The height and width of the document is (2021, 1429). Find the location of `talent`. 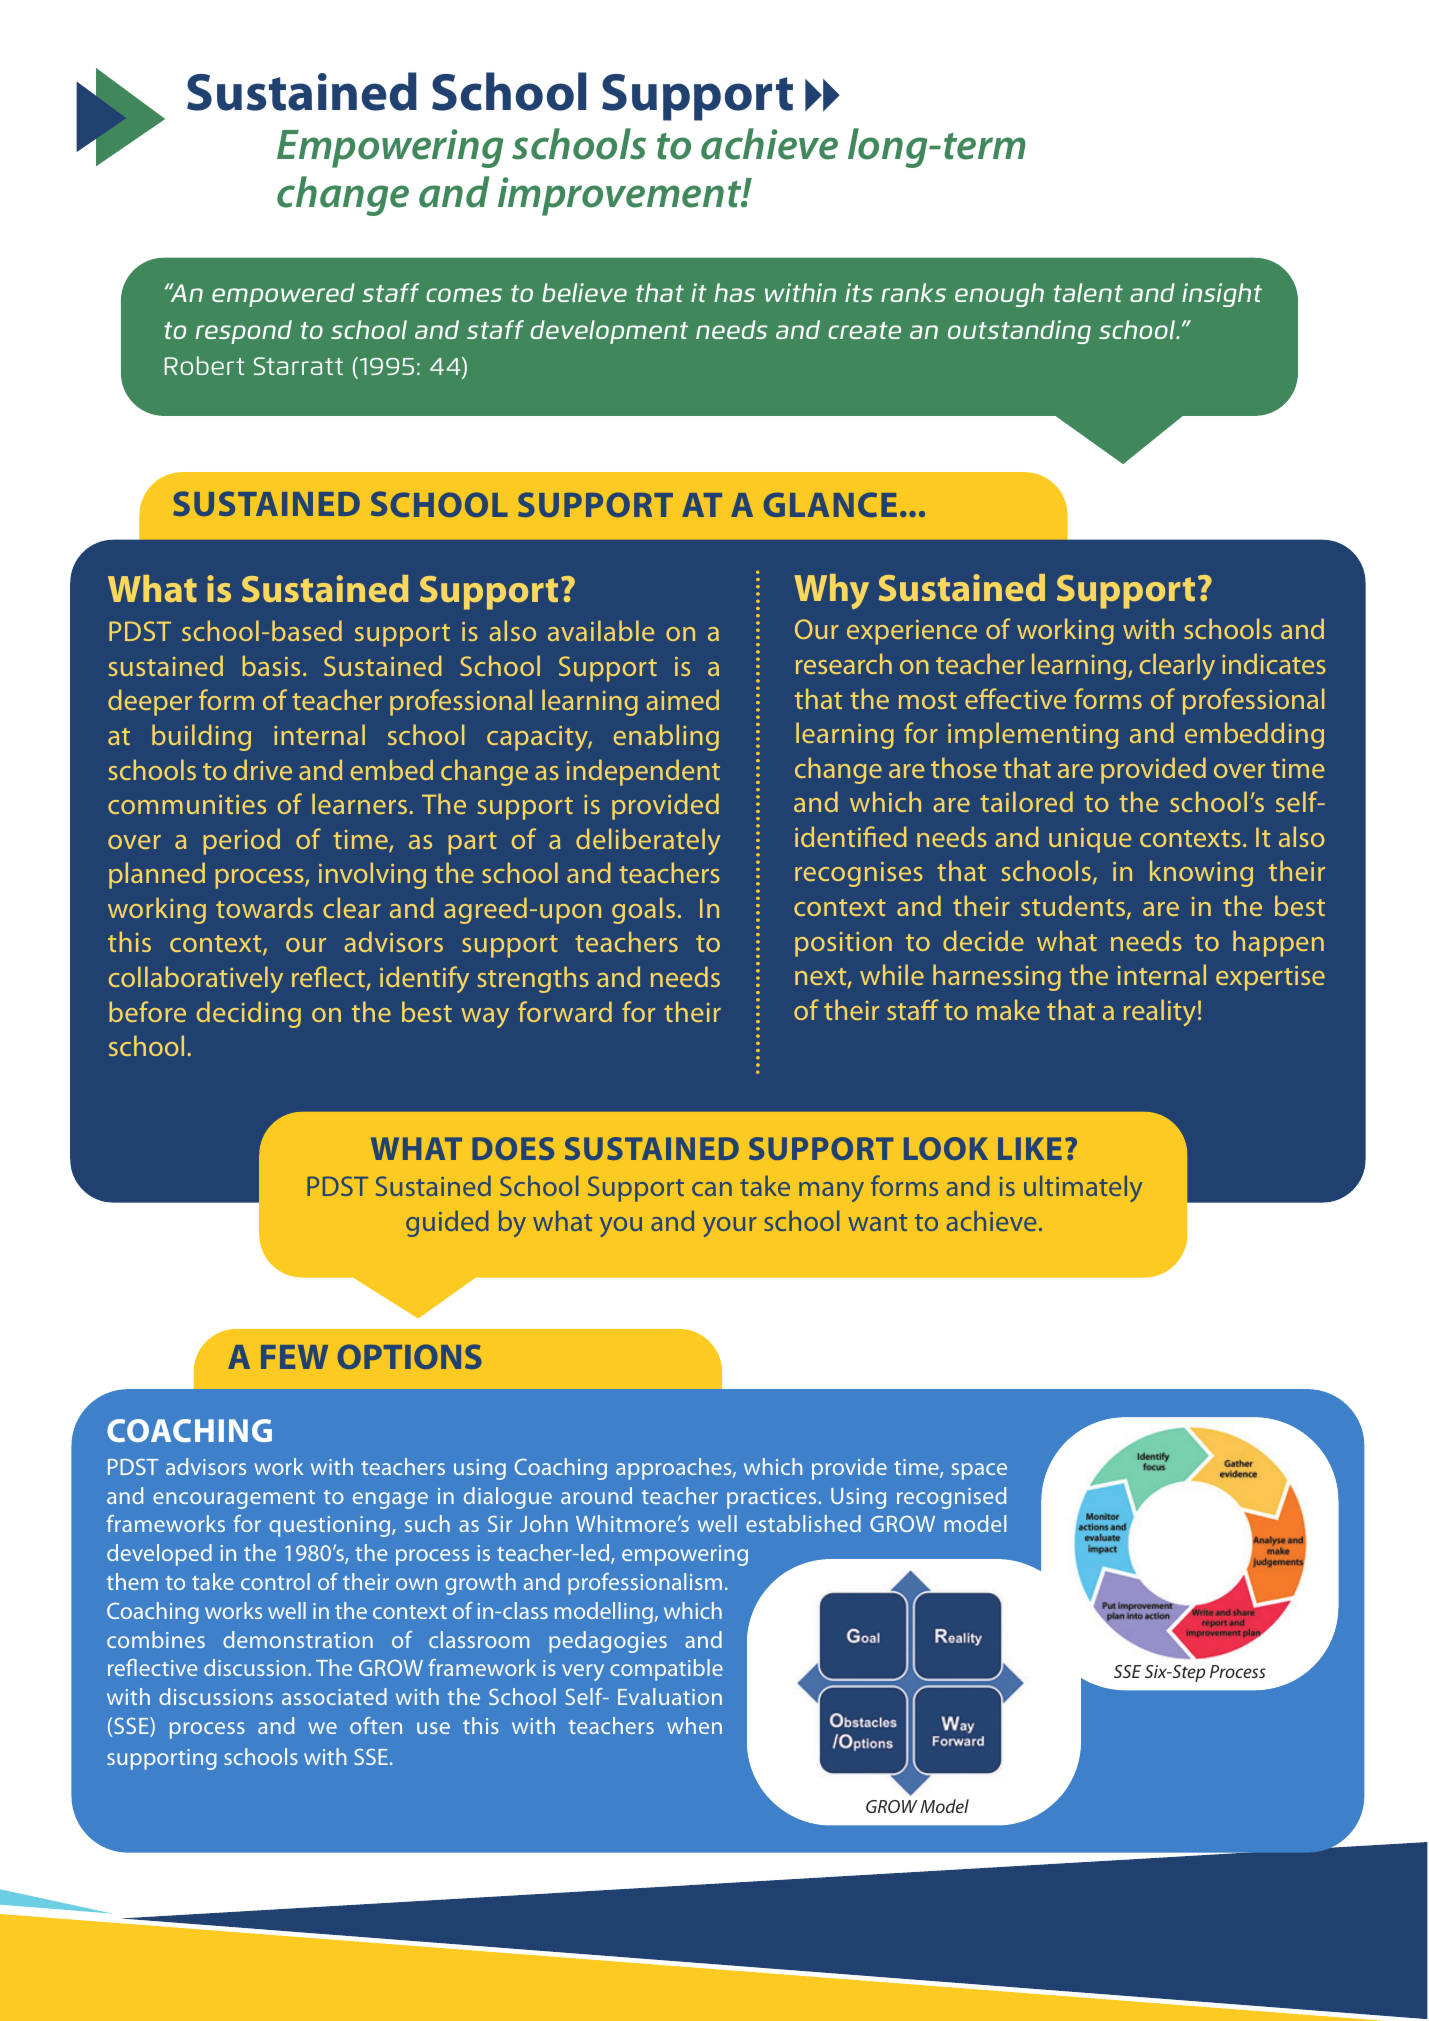

talent is located at coordinates (1088, 293).
